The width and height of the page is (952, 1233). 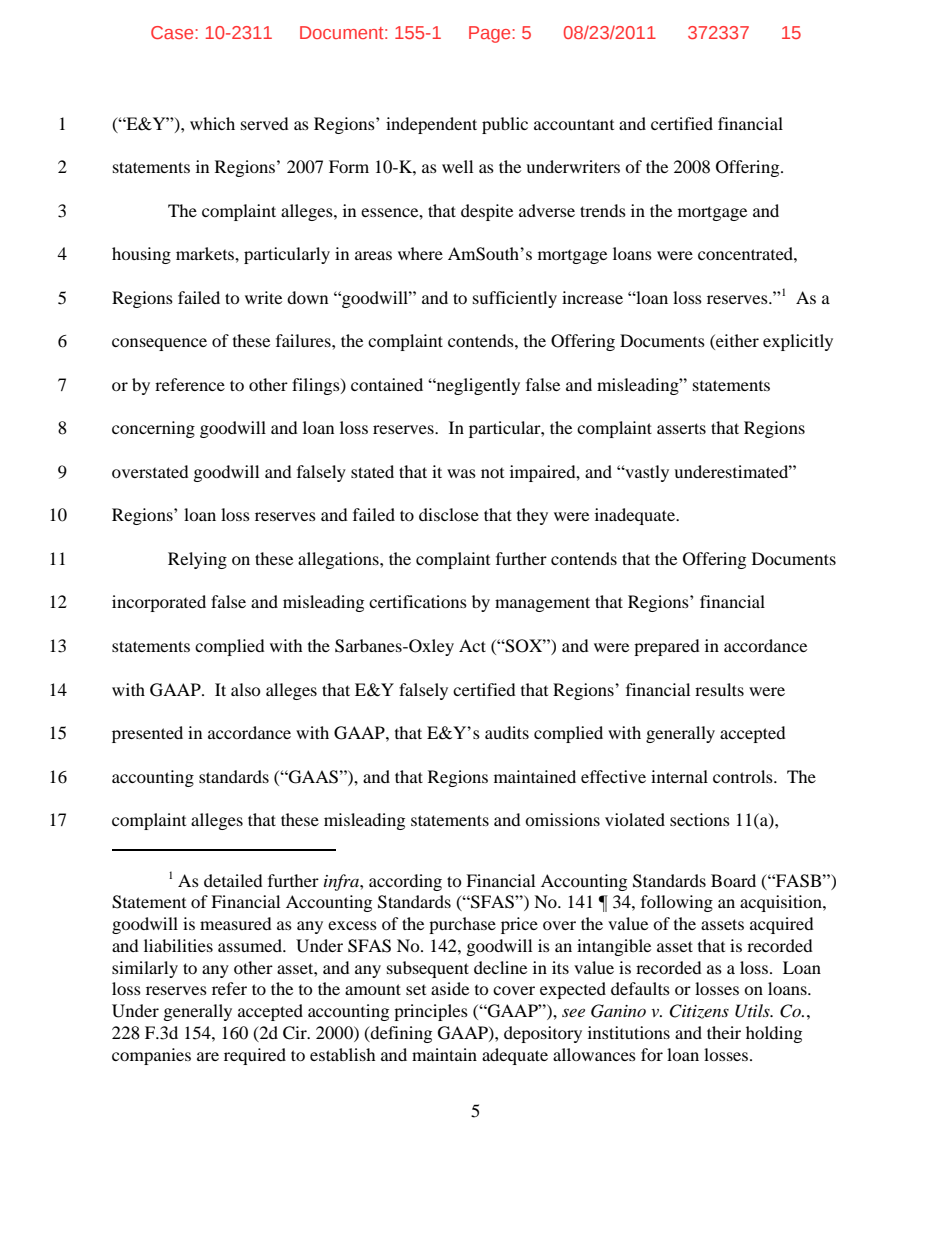 I want to click on Page, so click(x=491, y=34).
